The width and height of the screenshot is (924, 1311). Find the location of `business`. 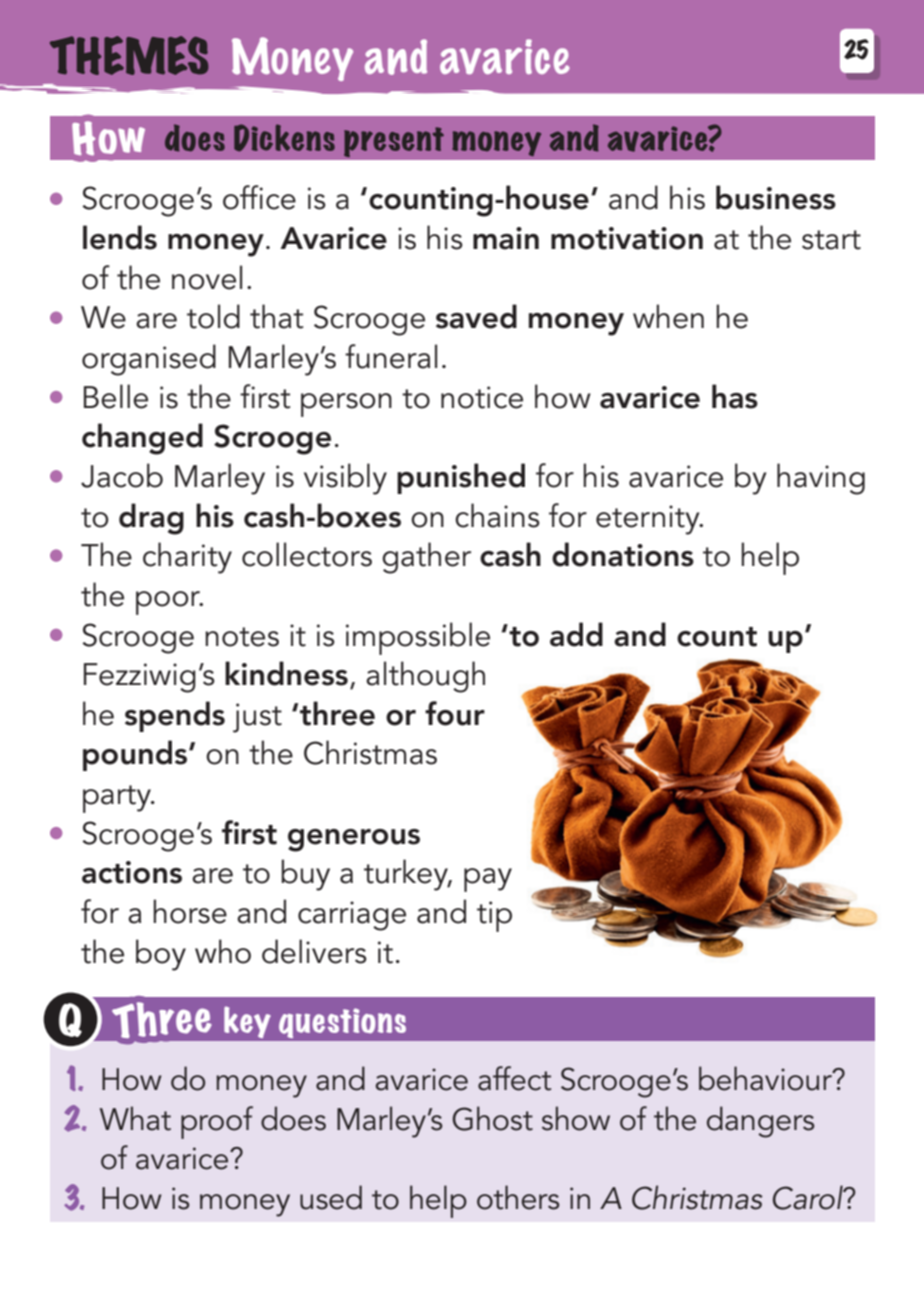

business is located at coordinates (776, 197).
